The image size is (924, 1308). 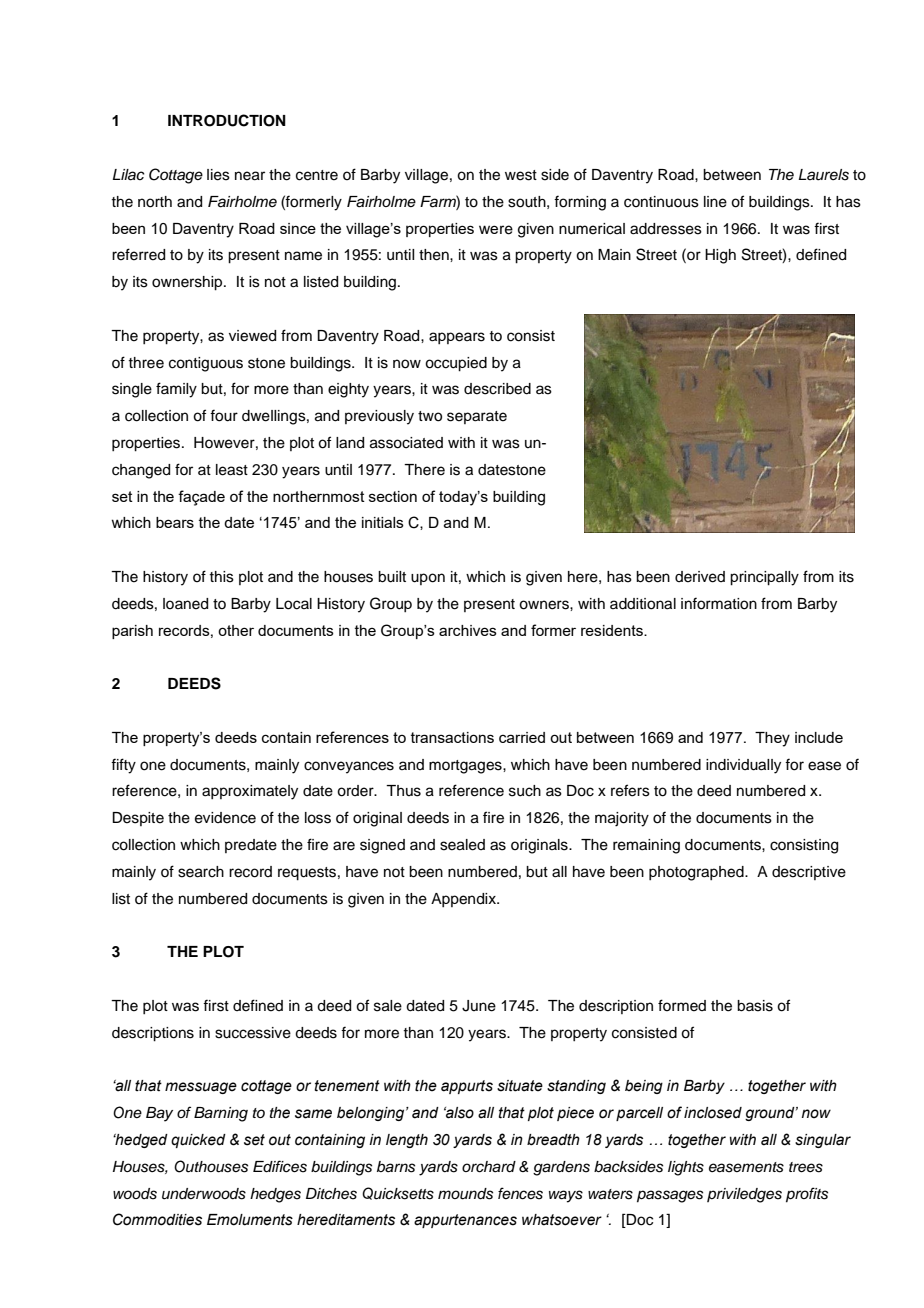 What do you see at coordinates (232, 470) in the document?
I see `least` at bounding box center [232, 470].
